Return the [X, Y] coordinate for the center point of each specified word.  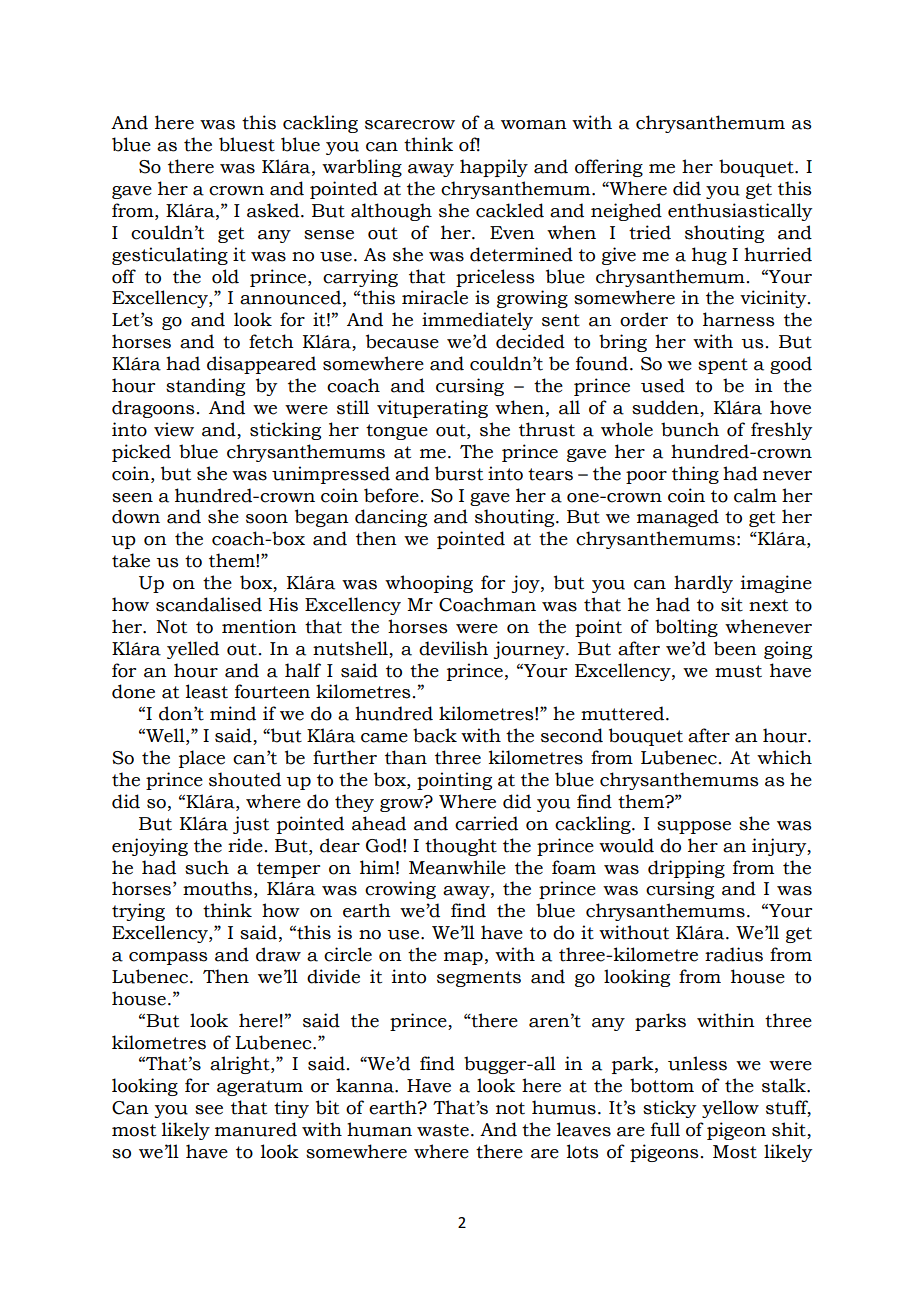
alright [241, 1065]
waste [443, 1130]
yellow [730, 1109]
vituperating [432, 409]
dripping [686, 869]
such [207, 867]
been [735, 648]
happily [494, 168]
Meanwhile [457, 867]
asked [274, 210]
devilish [453, 648]
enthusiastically [740, 212]
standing [205, 387]
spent [723, 366]
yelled [193, 650]
